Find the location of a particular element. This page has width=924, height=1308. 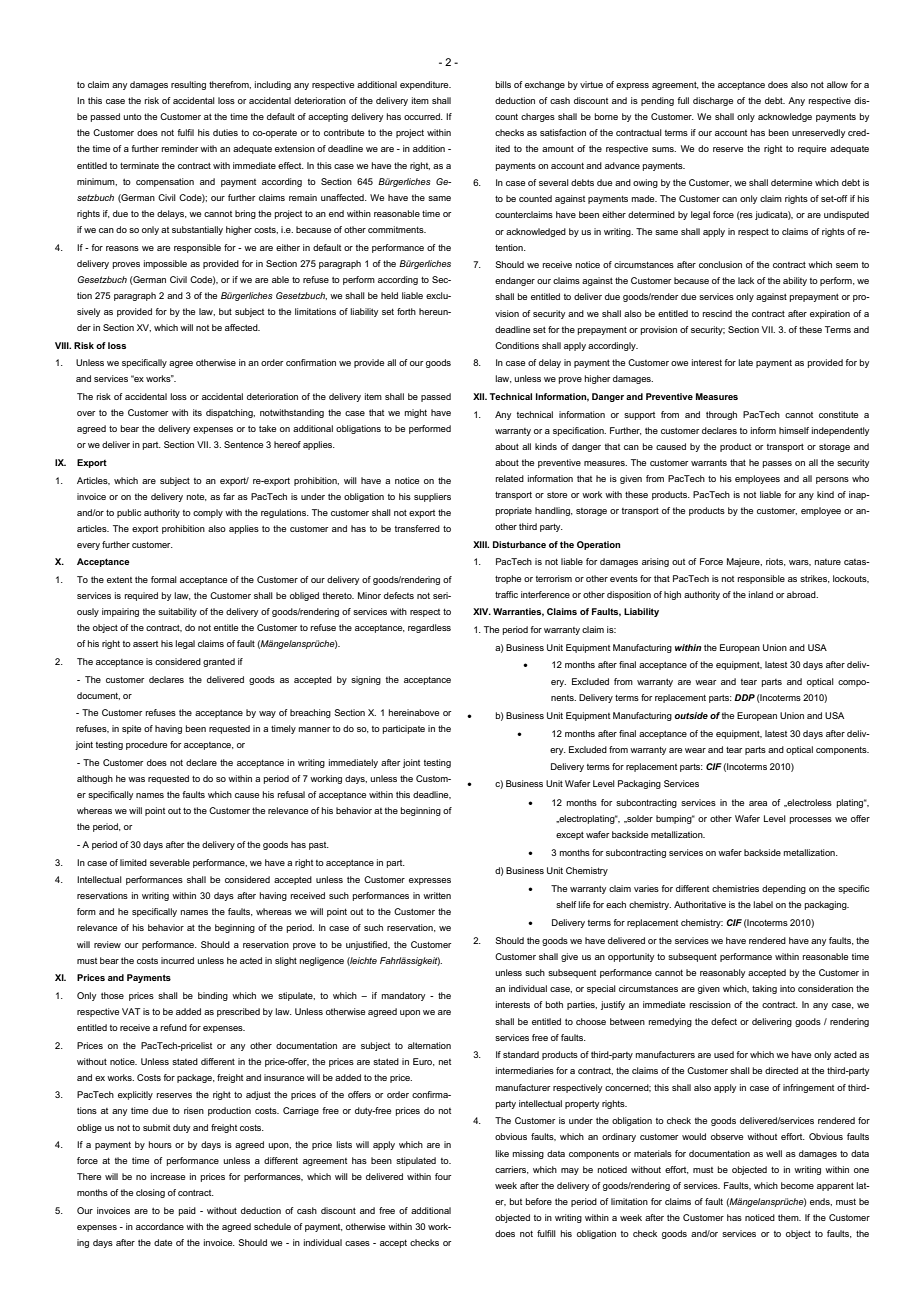

reminder is located at coordinates (180, 148).
